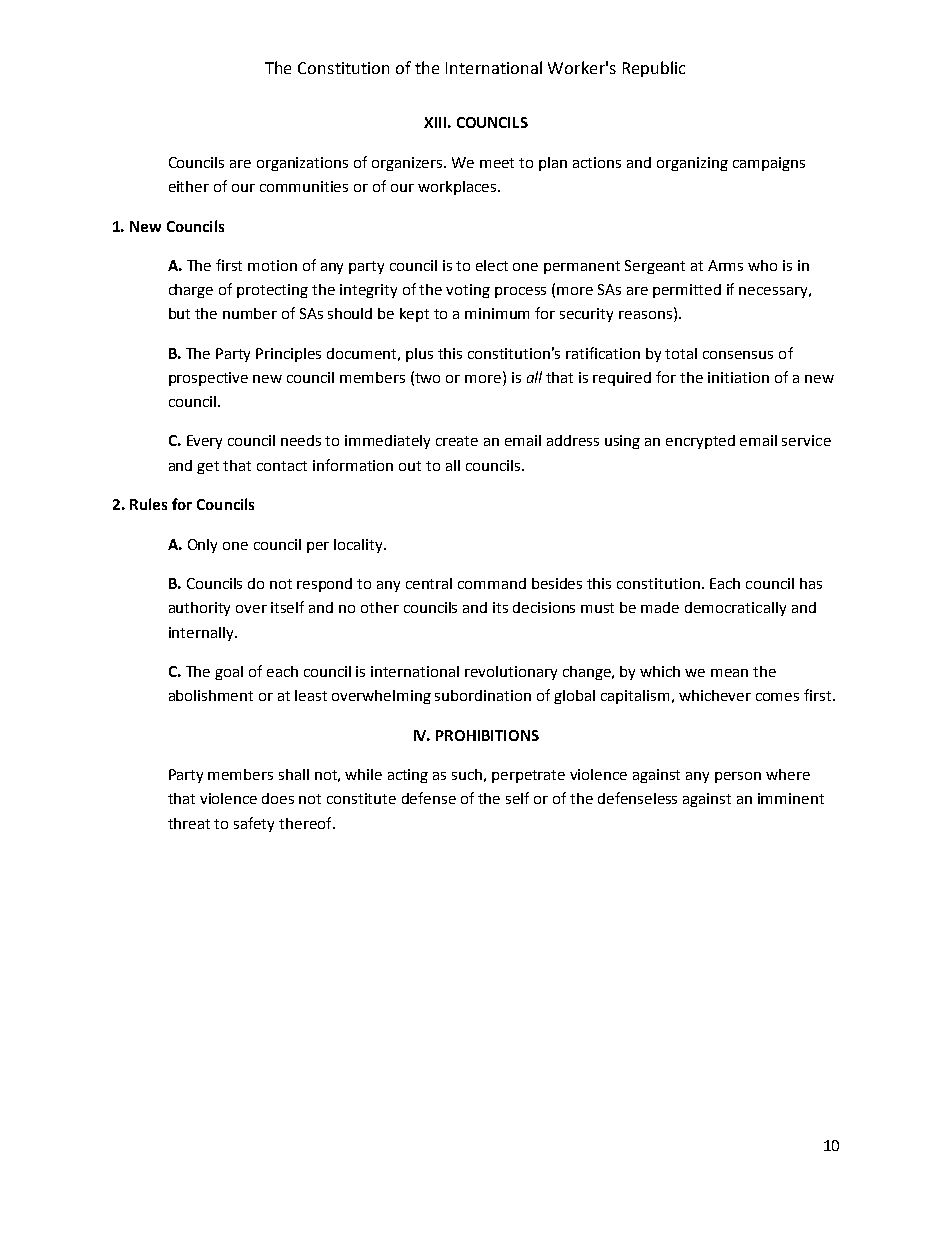 The image size is (952, 1233). What do you see at coordinates (725, 265) in the image?
I see `Arms` at bounding box center [725, 265].
